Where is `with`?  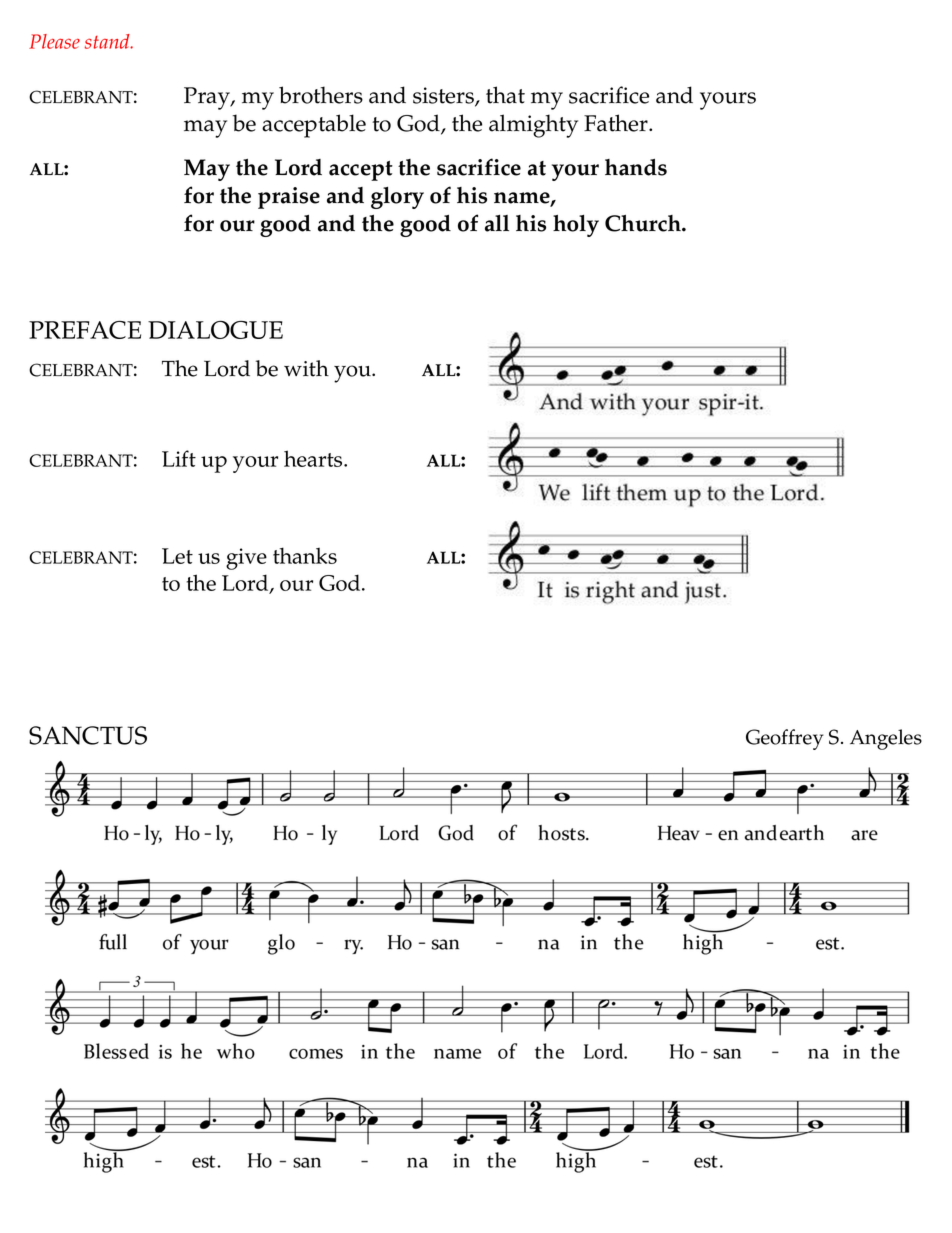
with is located at coordinates (306, 368).
